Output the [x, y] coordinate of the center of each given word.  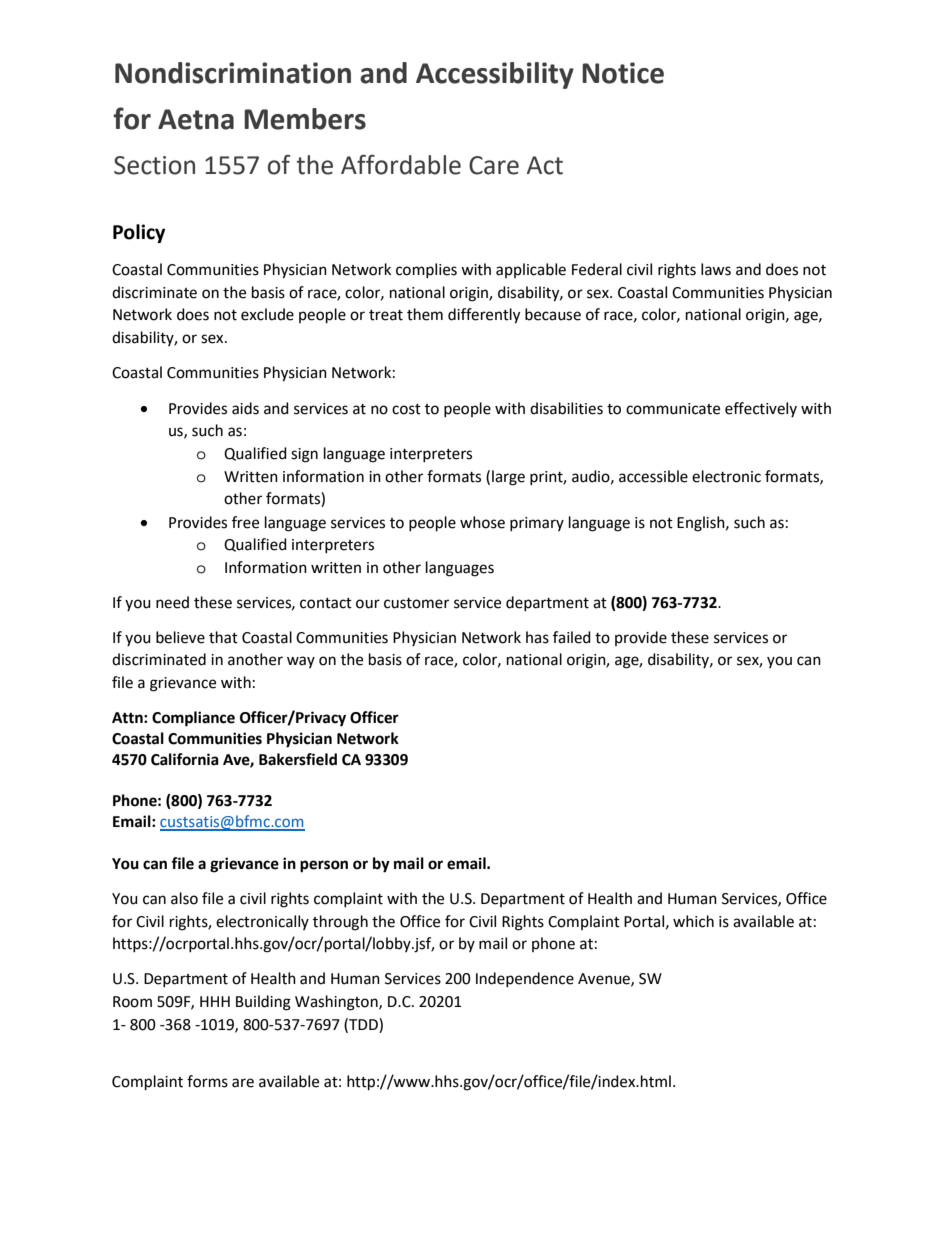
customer [416, 603]
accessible [653, 476]
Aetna [196, 119]
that [223, 637]
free [245, 522]
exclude [267, 314]
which [693, 921]
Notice [623, 73]
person [324, 866]
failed [572, 637]
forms [207, 1081]
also [184, 898]
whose [482, 522]
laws [716, 269]
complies [426, 270]
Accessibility [495, 75]
